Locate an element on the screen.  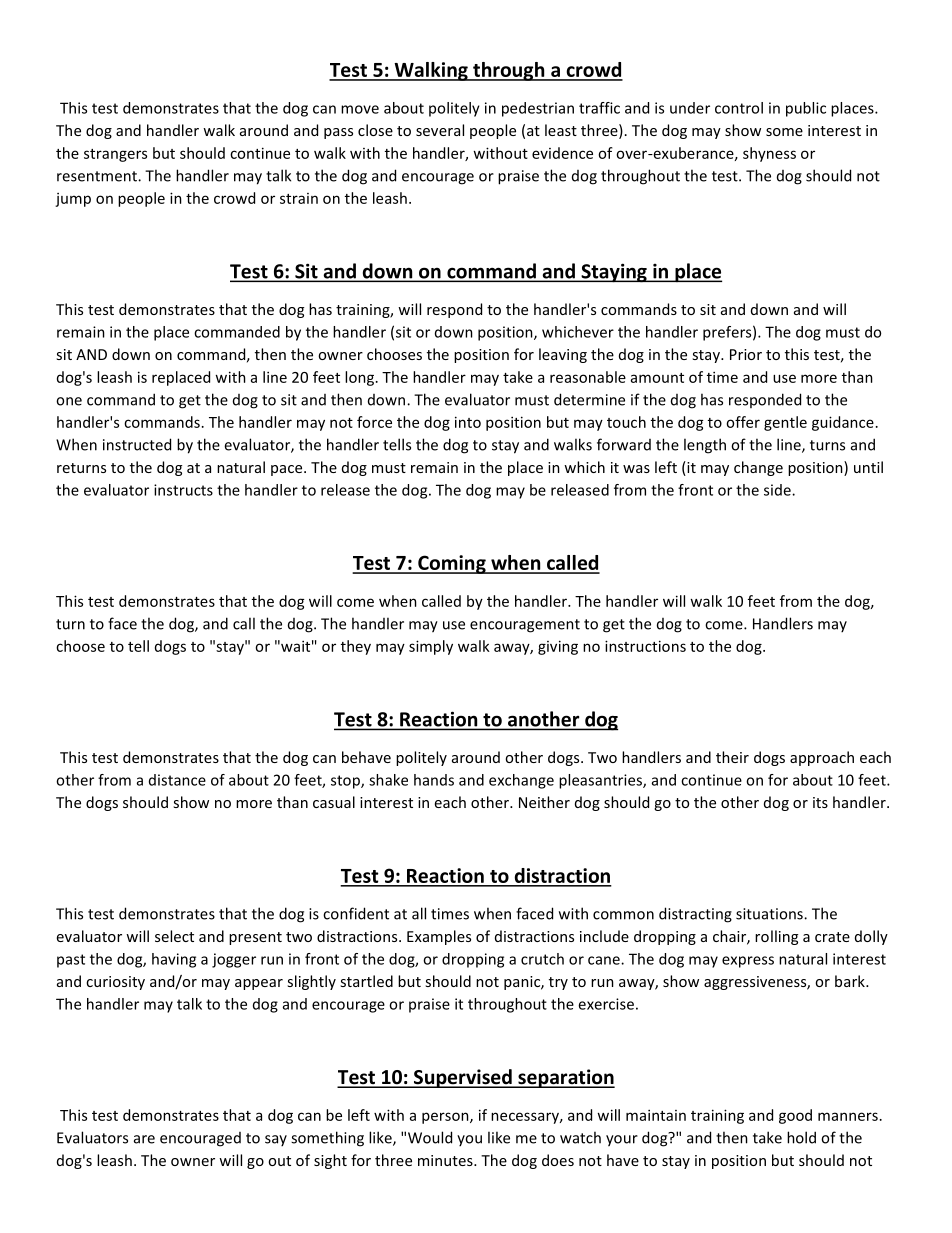
several is located at coordinates (440, 130).
